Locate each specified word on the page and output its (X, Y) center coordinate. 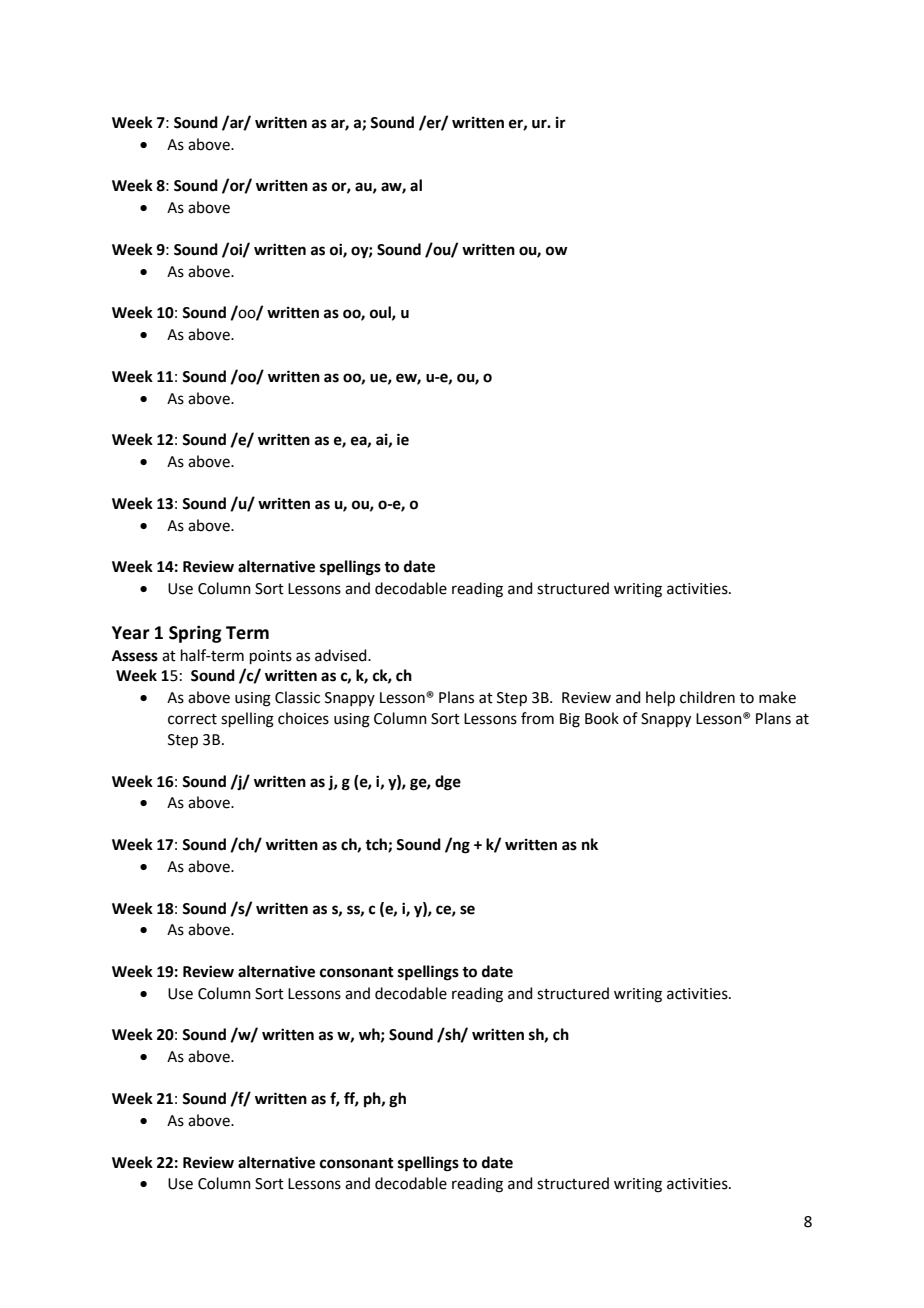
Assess (135, 656)
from (537, 718)
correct (192, 719)
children (707, 697)
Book (602, 718)
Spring (195, 634)
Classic (297, 697)
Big (570, 720)
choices (303, 718)
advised (342, 655)
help (660, 698)
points (271, 657)
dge (448, 783)
